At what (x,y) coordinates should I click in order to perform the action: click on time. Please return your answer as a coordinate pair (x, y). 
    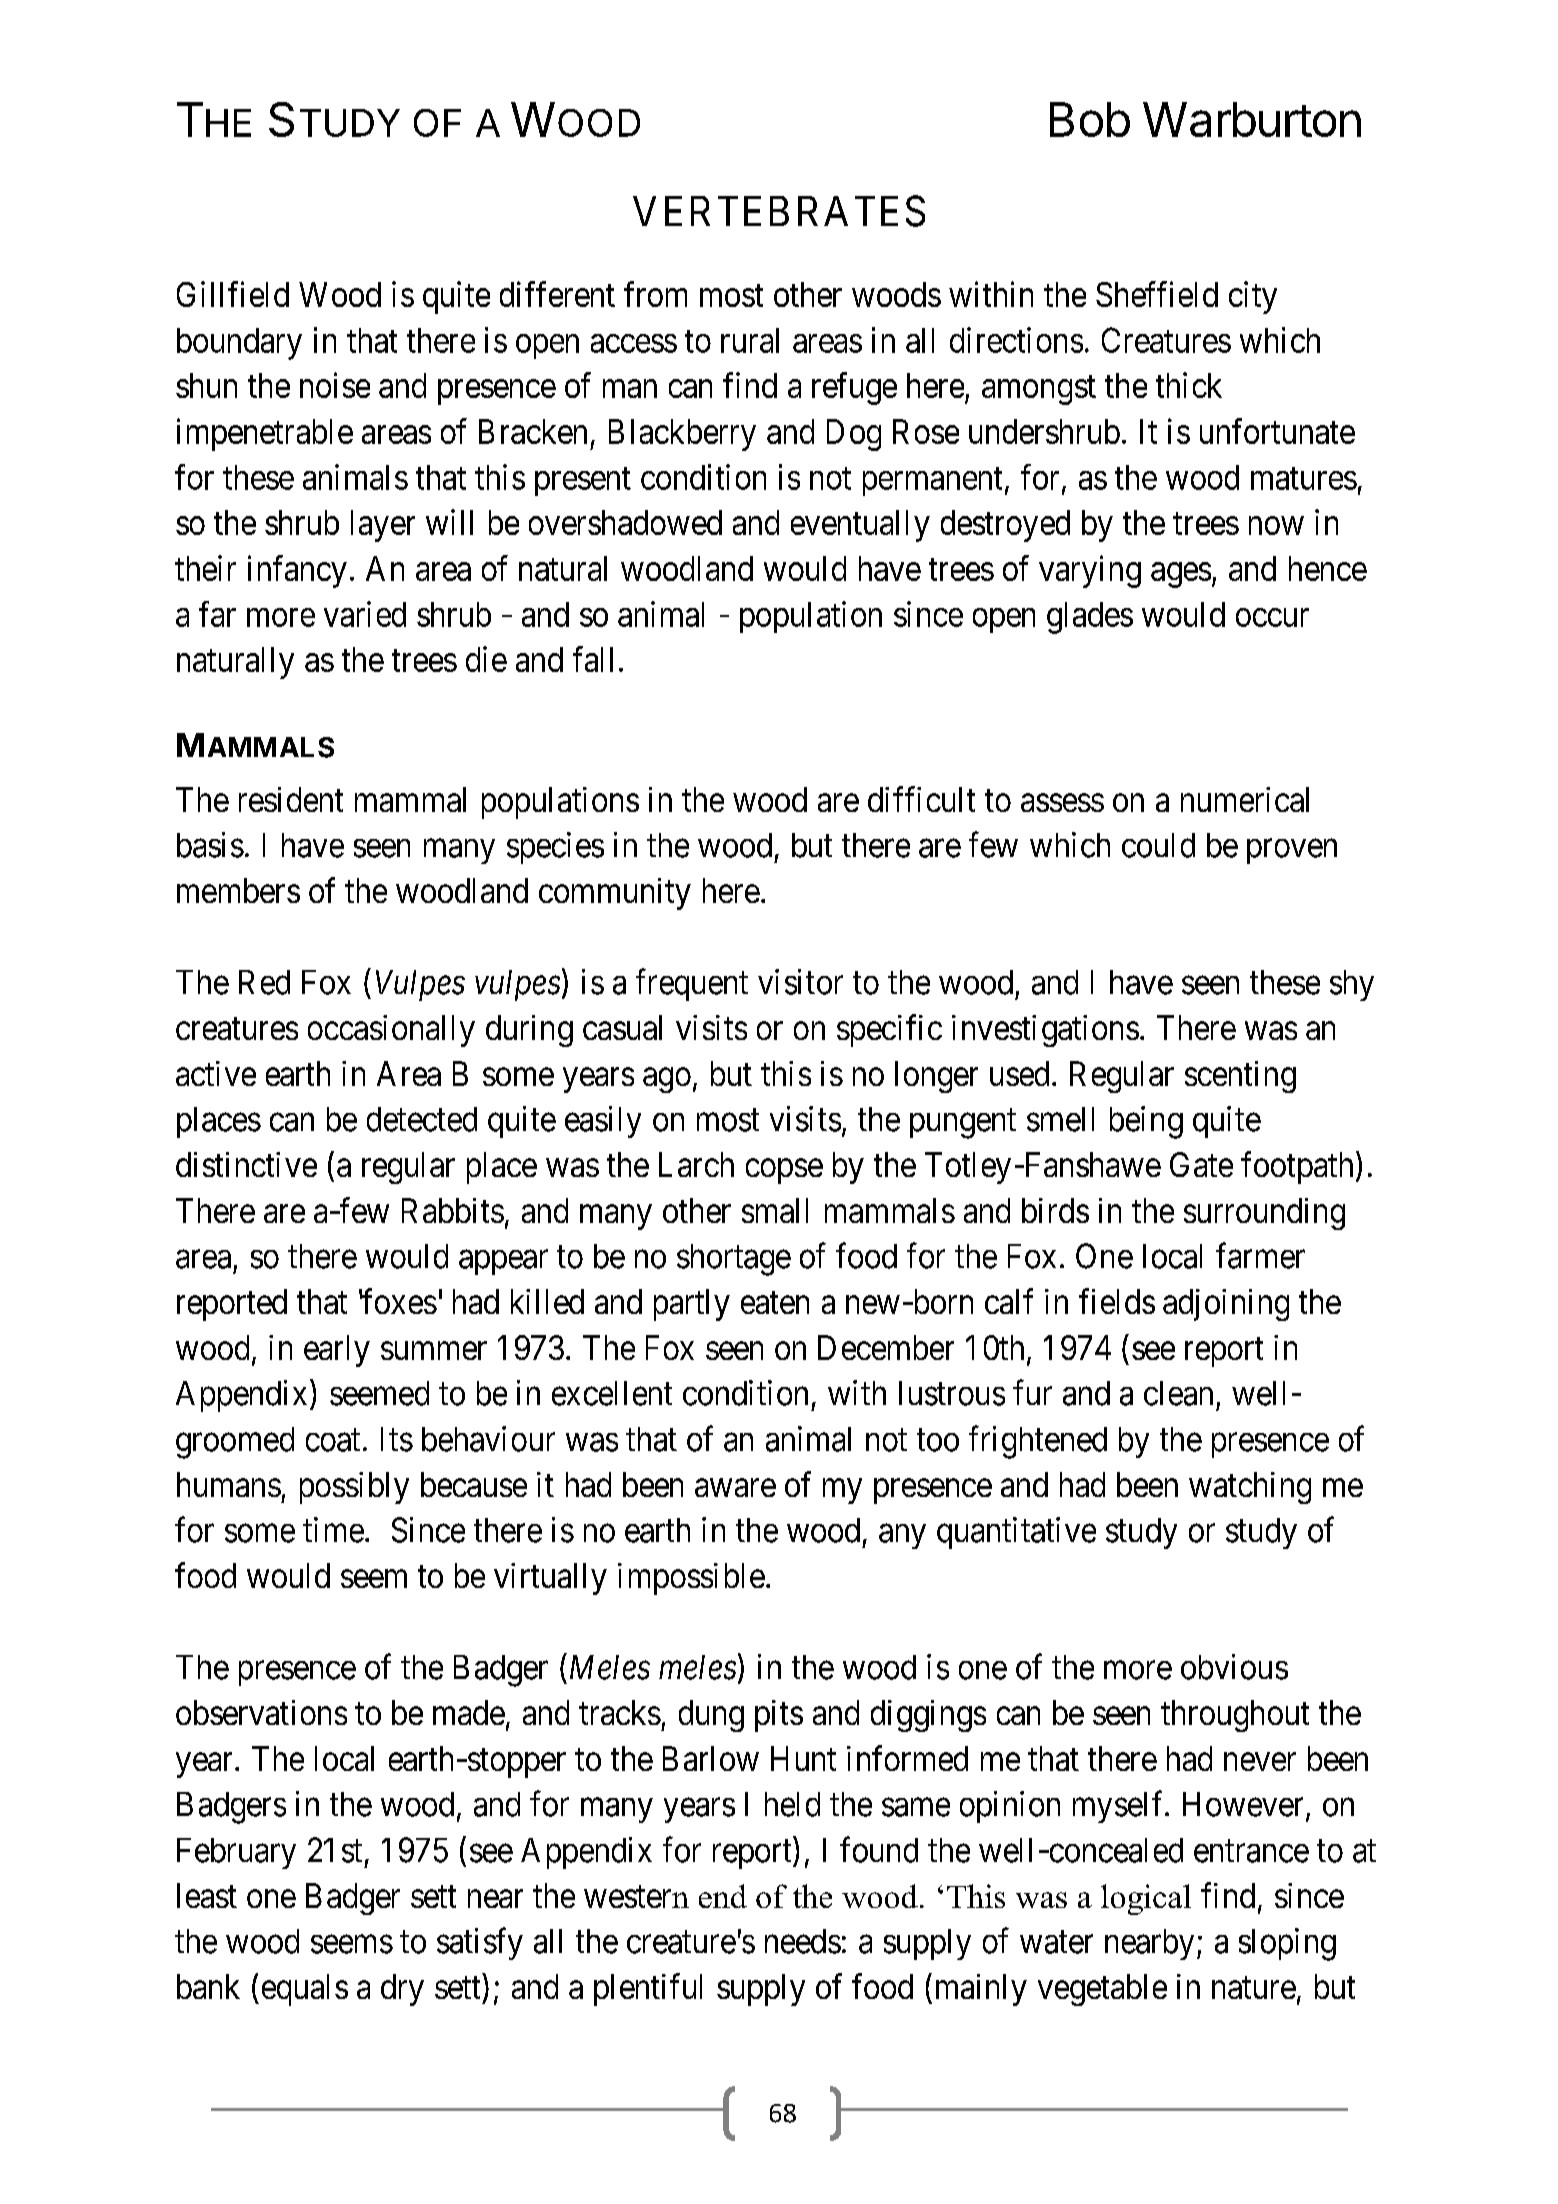
    Looking at the image, I should click on (333, 1530).
